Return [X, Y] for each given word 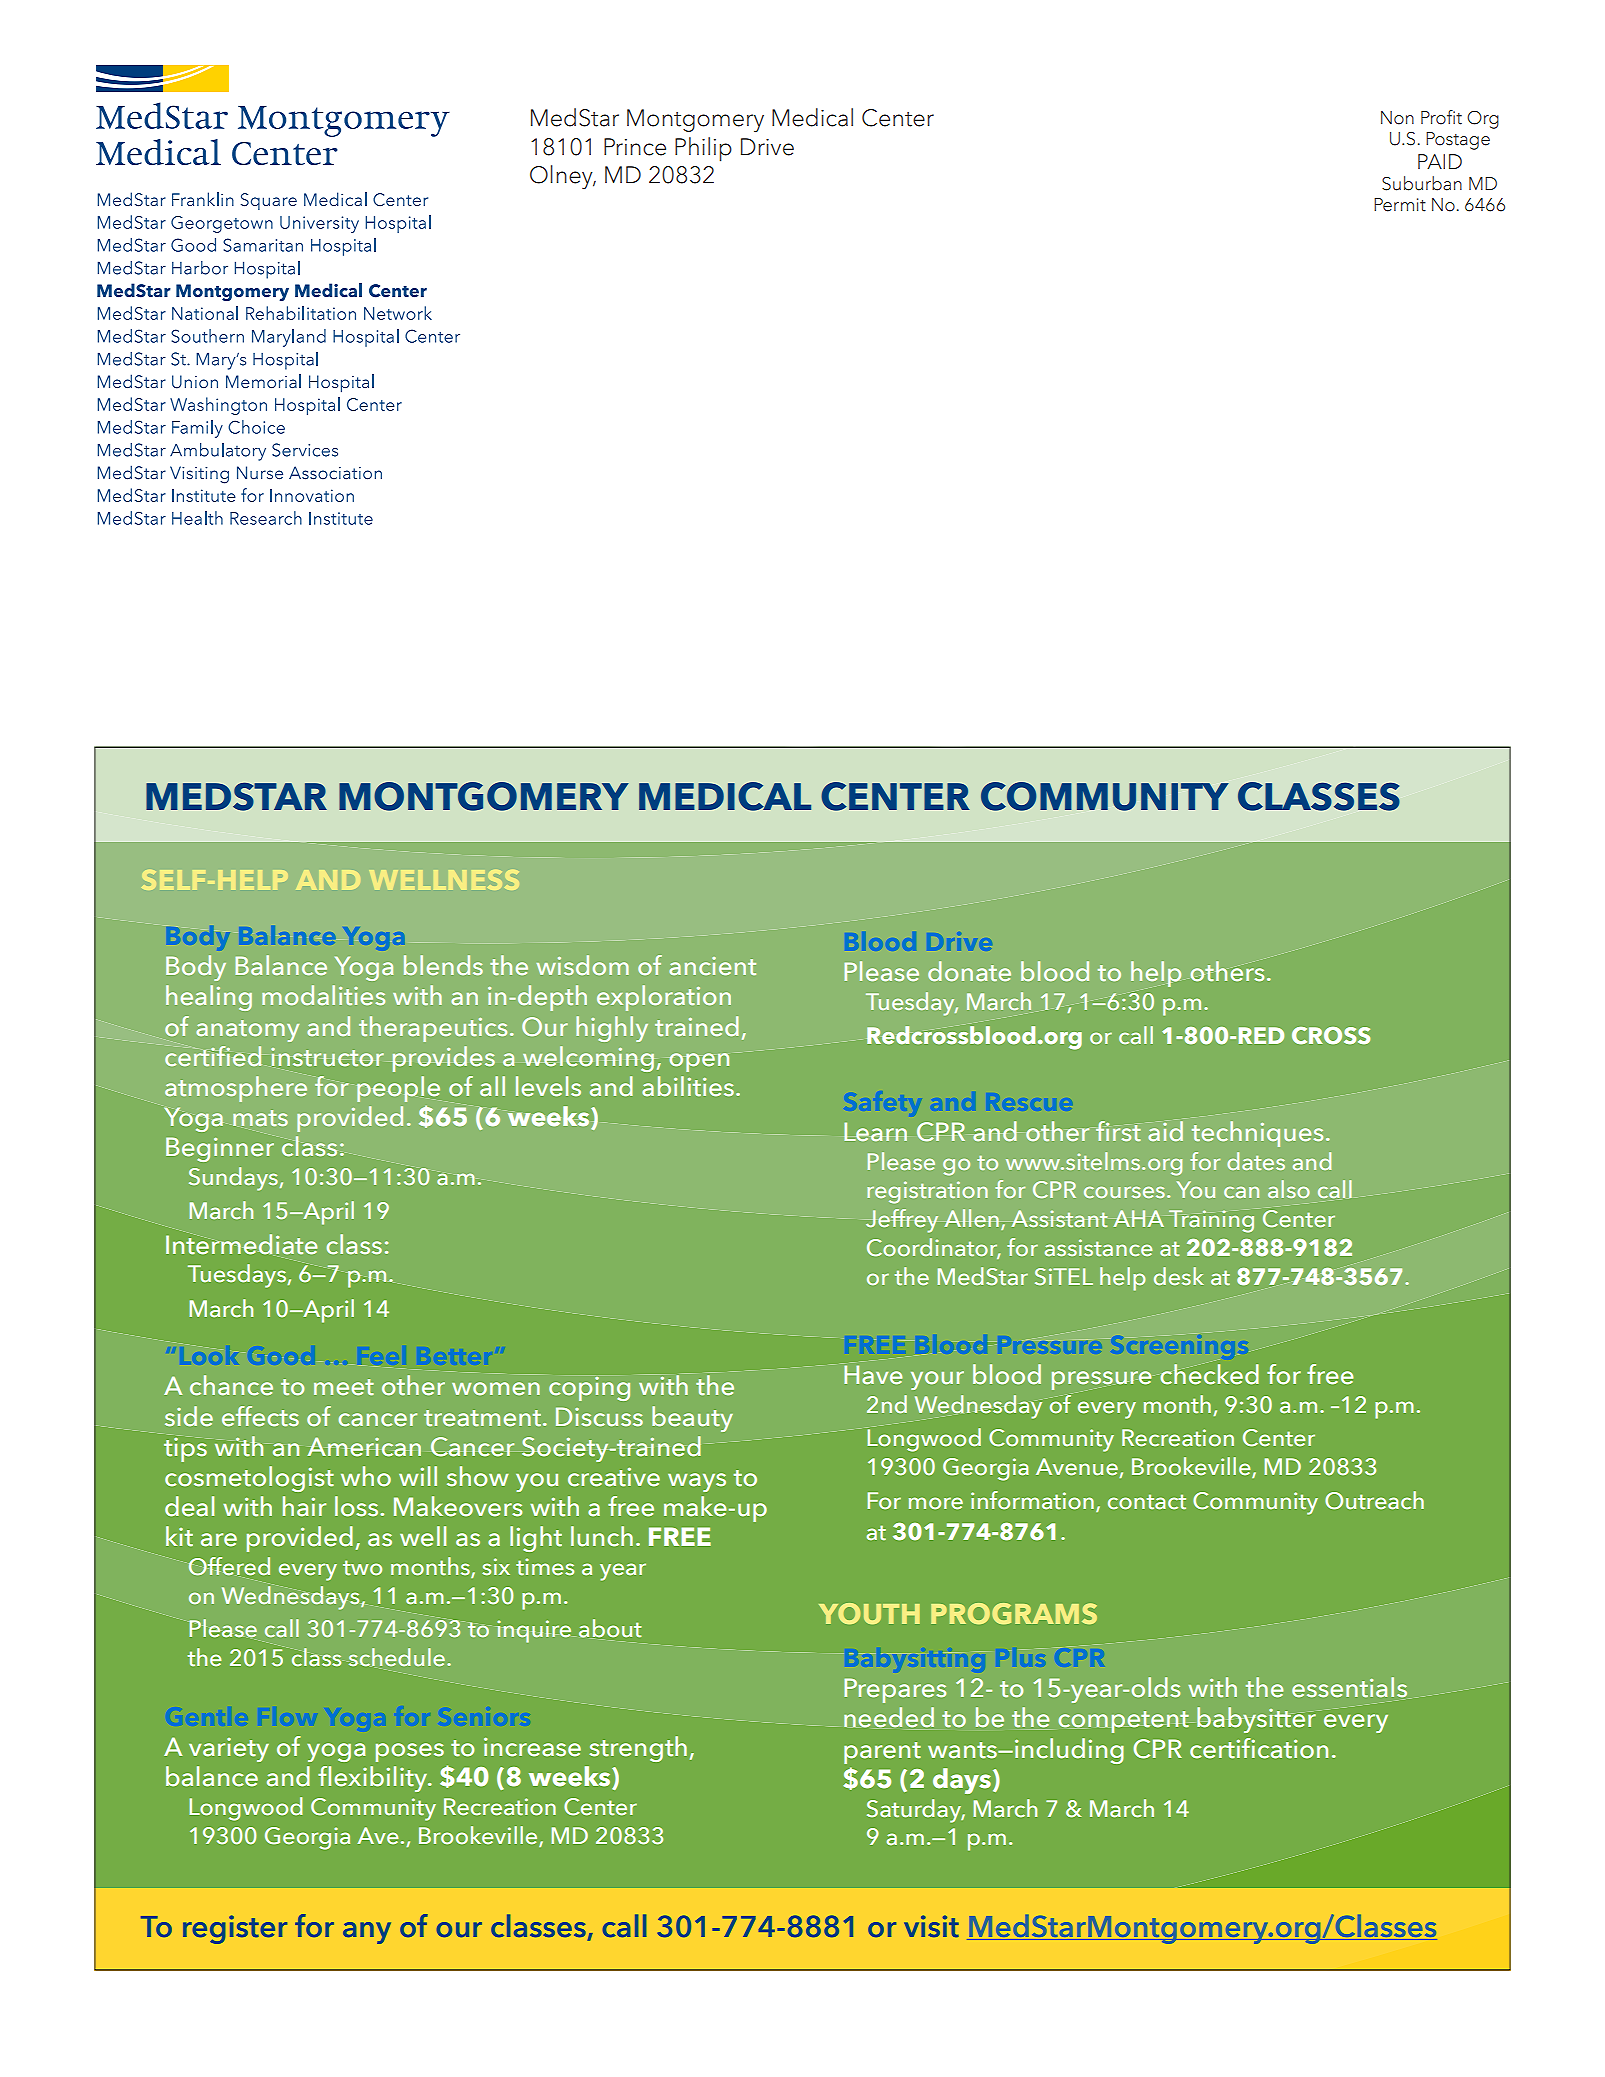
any [367, 1933]
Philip [703, 149]
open [699, 1062]
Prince [635, 147]
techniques [1257, 1134]
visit [931, 1926]
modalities [323, 995]
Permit [1400, 205]
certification [1259, 1748]
